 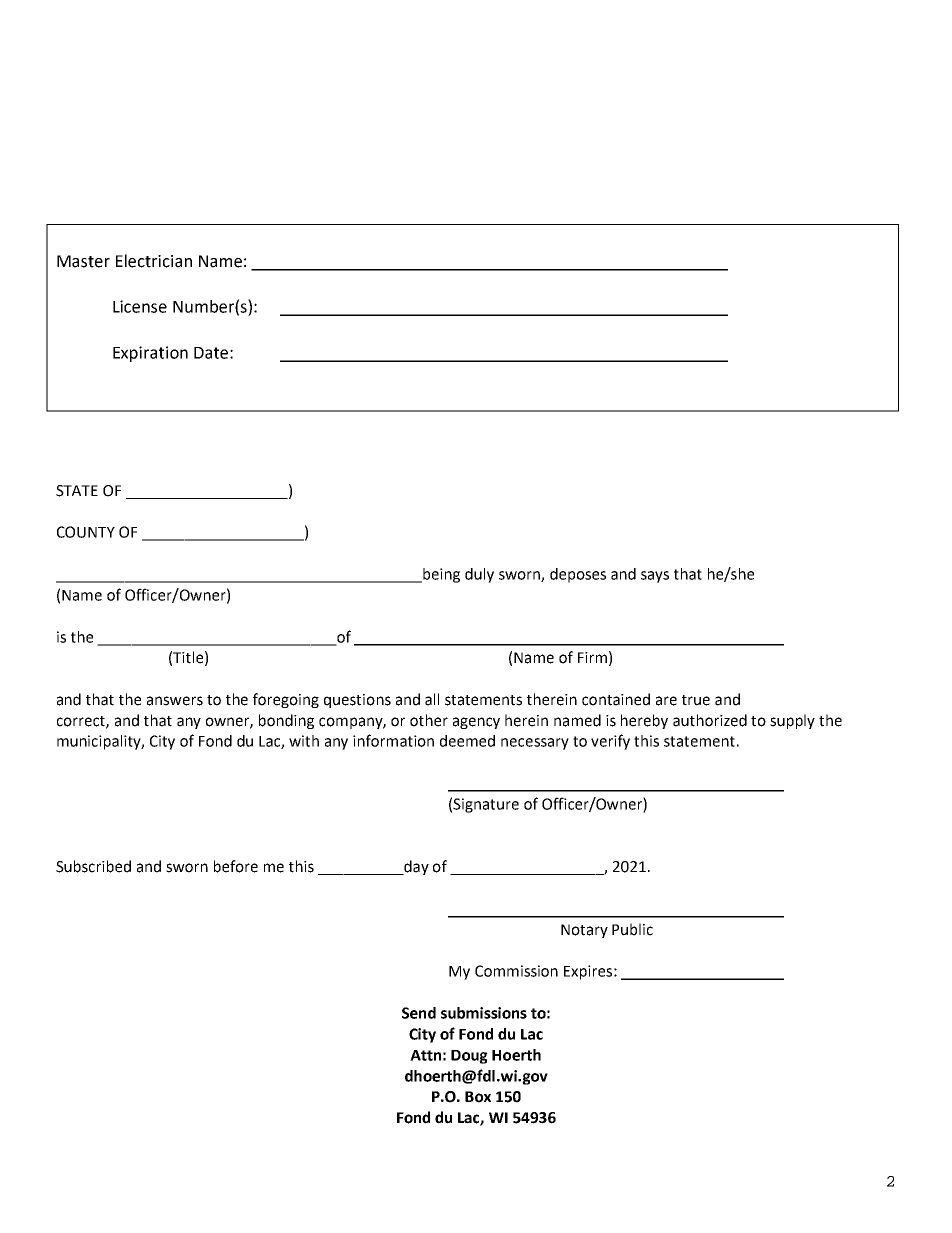 What do you see at coordinates (655, 577) in the screenshot?
I see `says` at bounding box center [655, 577].
